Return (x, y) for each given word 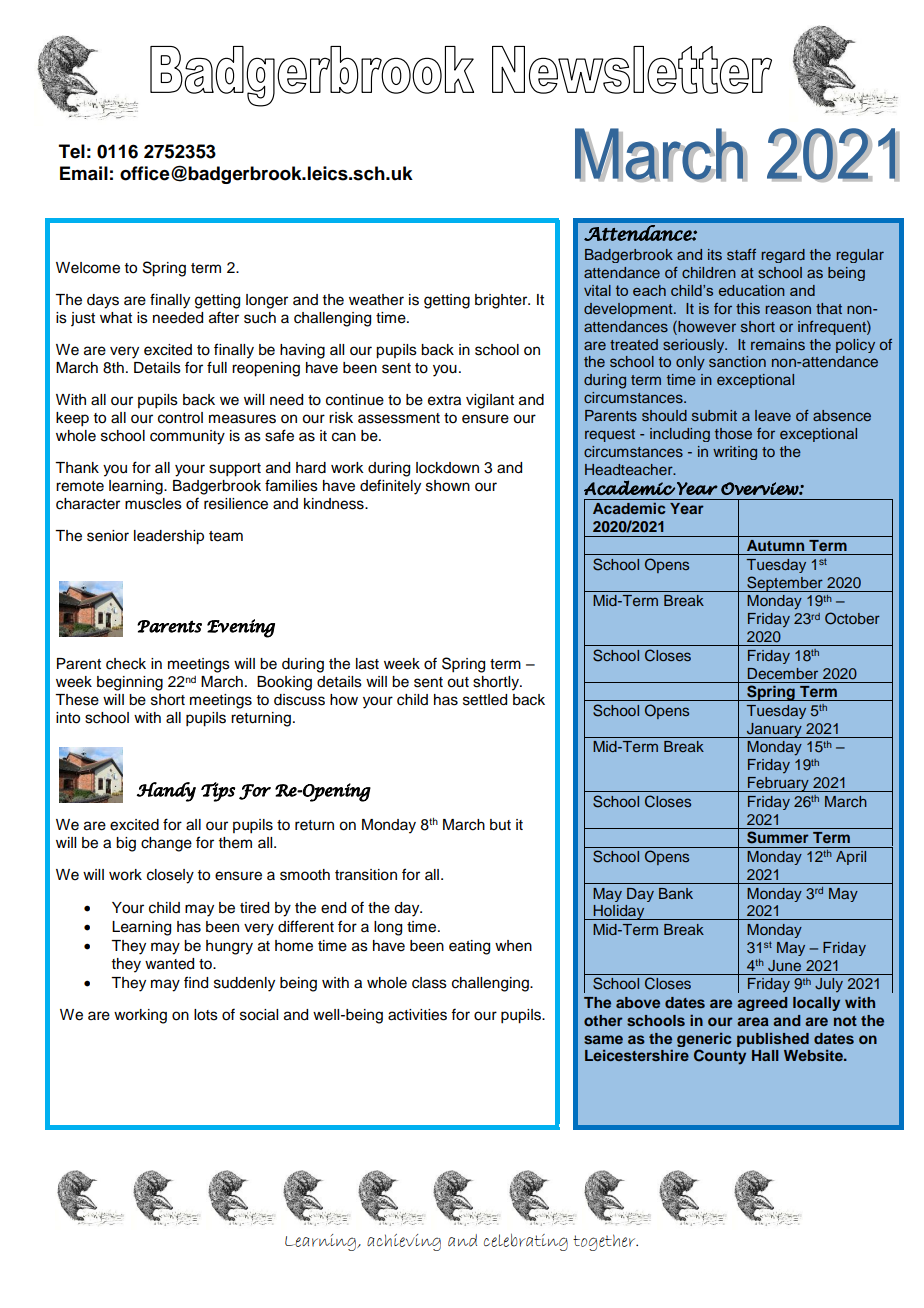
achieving (404, 1242)
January (774, 730)
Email (84, 173)
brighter (502, 301)
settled (485, 700)
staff (741, 254)
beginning (130, 683)
